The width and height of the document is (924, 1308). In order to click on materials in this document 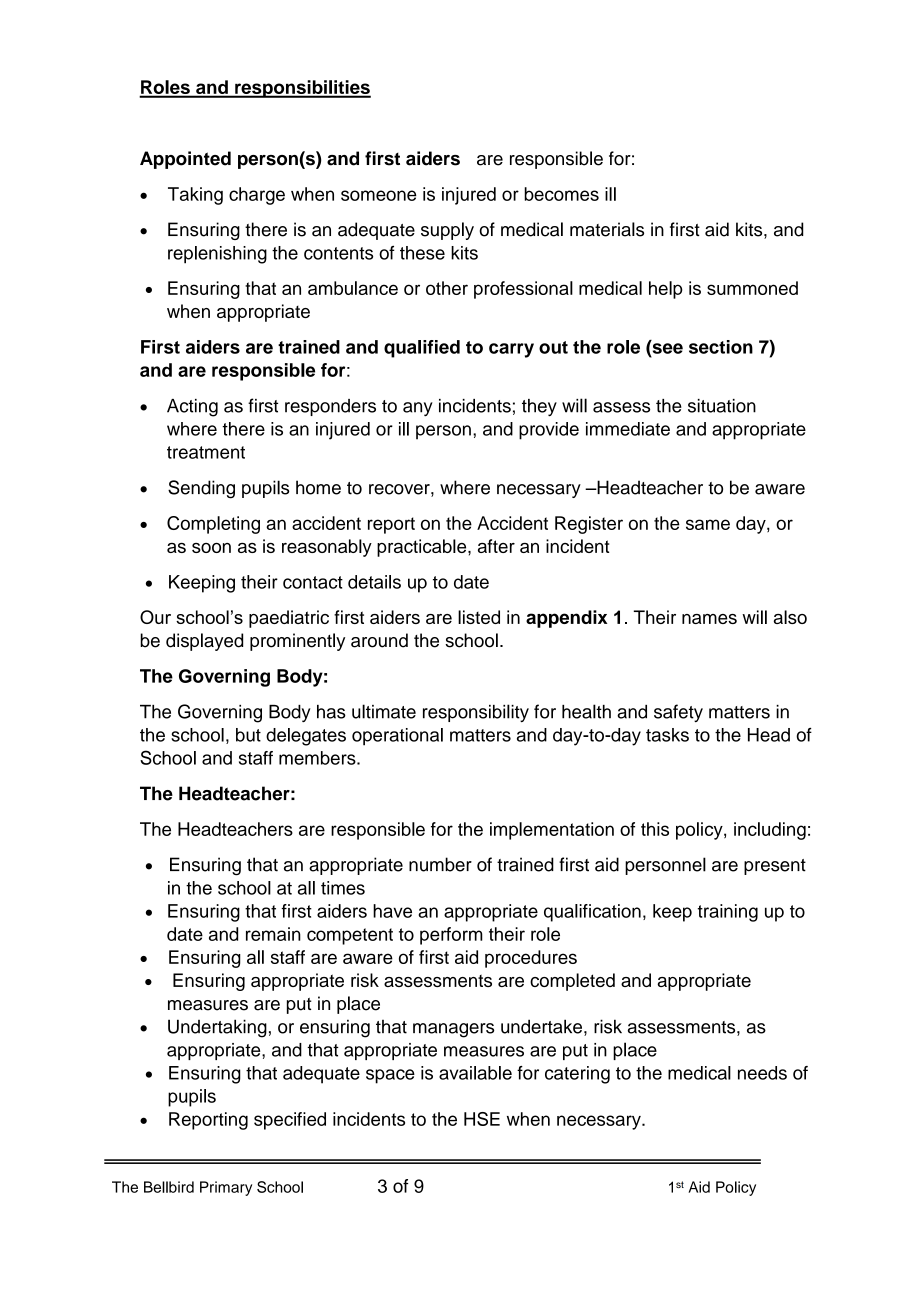, I will do `click(607, 229)`.
